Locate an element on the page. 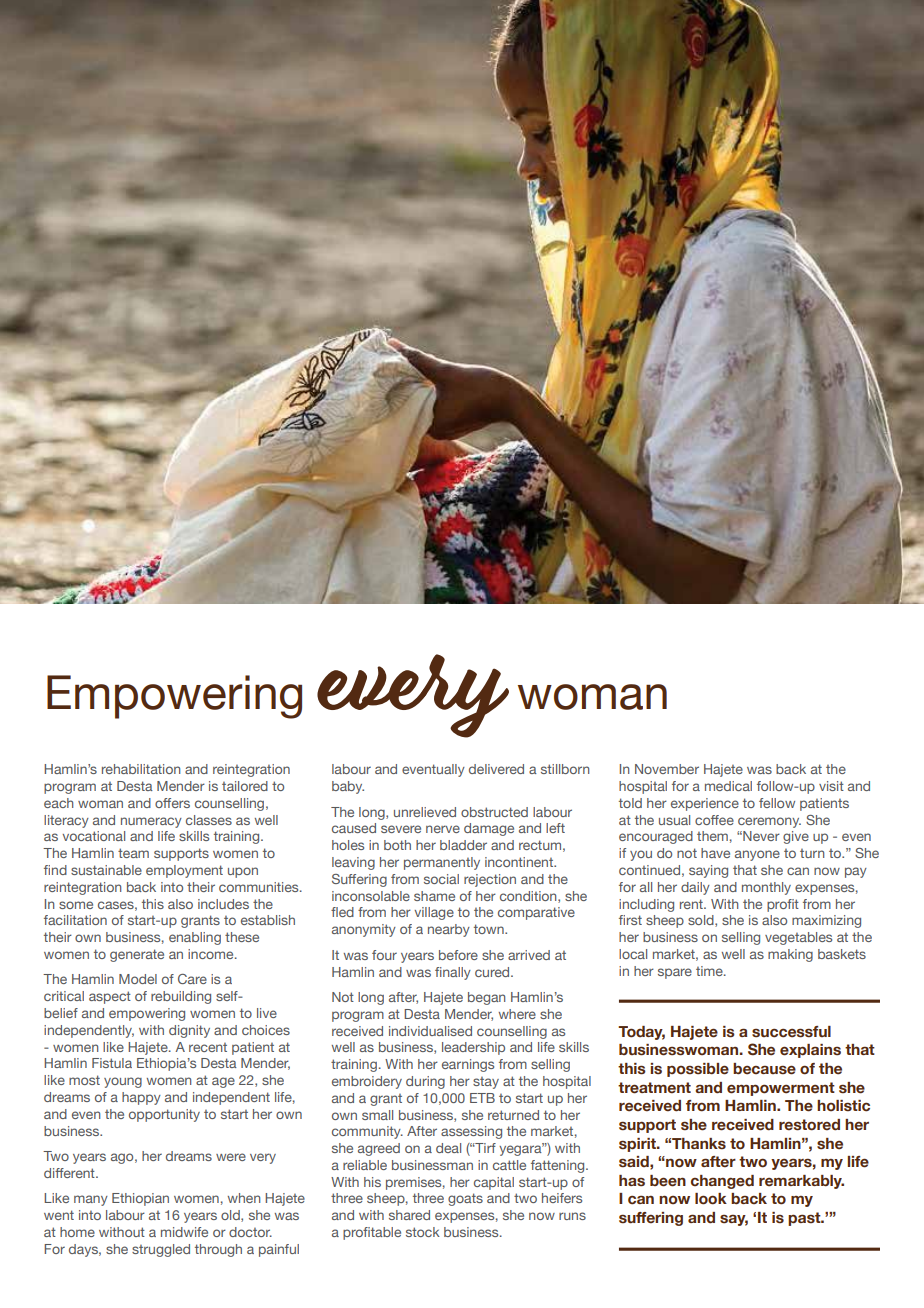 The height and width of the document is (1308, 924). medical is located at coordinates (728, 786).
